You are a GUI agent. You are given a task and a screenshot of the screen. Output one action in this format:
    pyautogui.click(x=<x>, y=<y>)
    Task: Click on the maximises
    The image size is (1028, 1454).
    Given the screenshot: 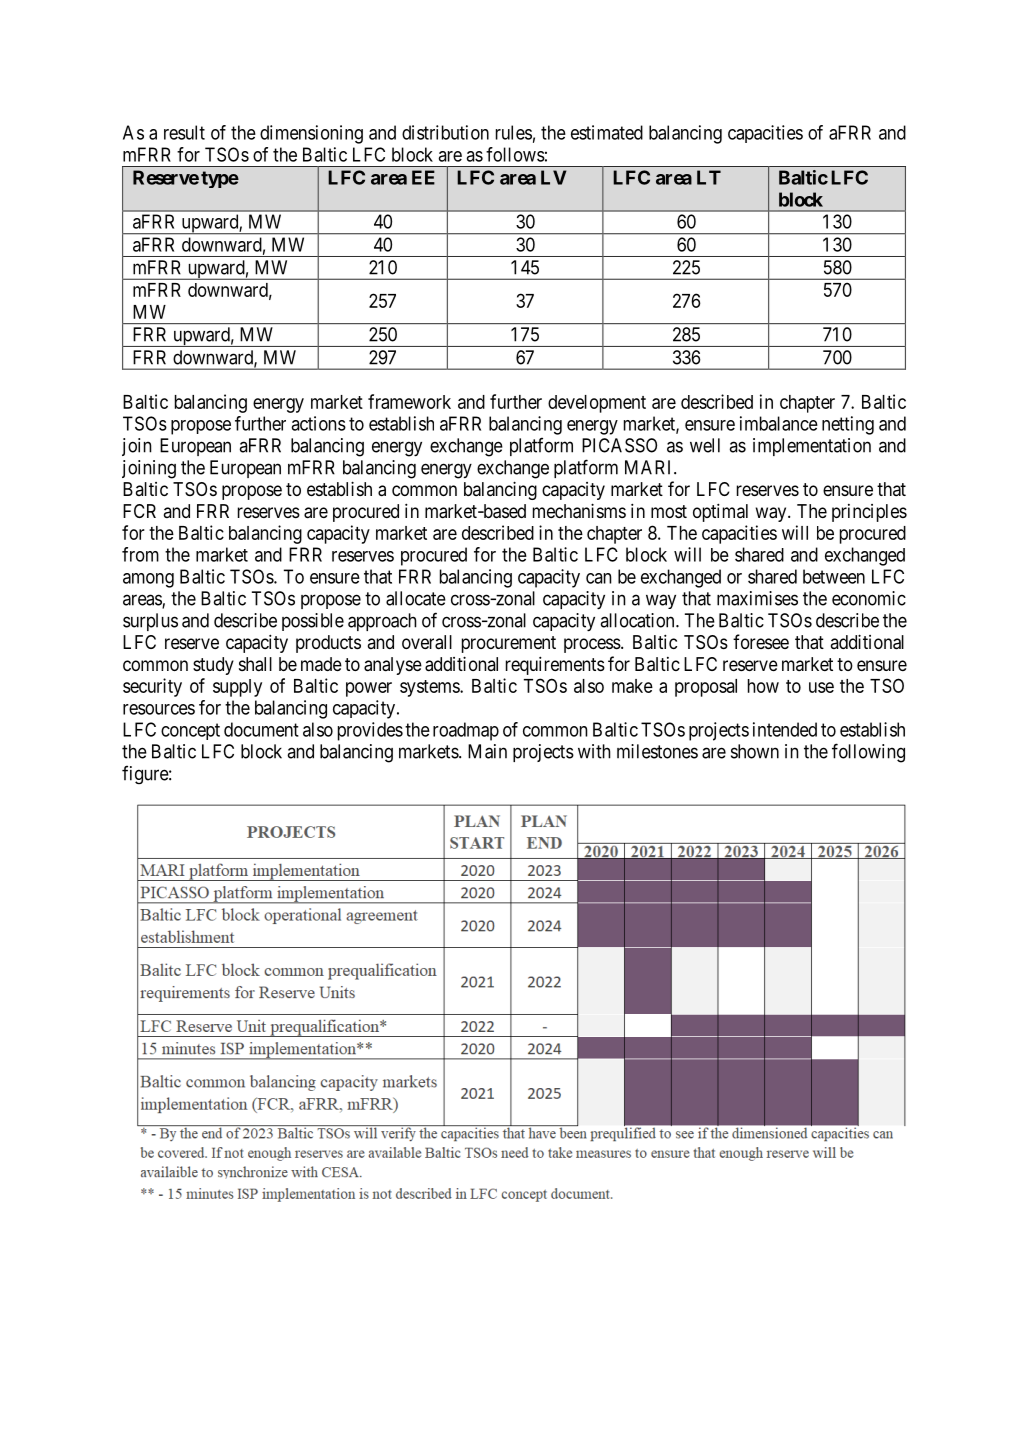 What is the action you would take?
    pyautogui.click(x=757, y=598)
